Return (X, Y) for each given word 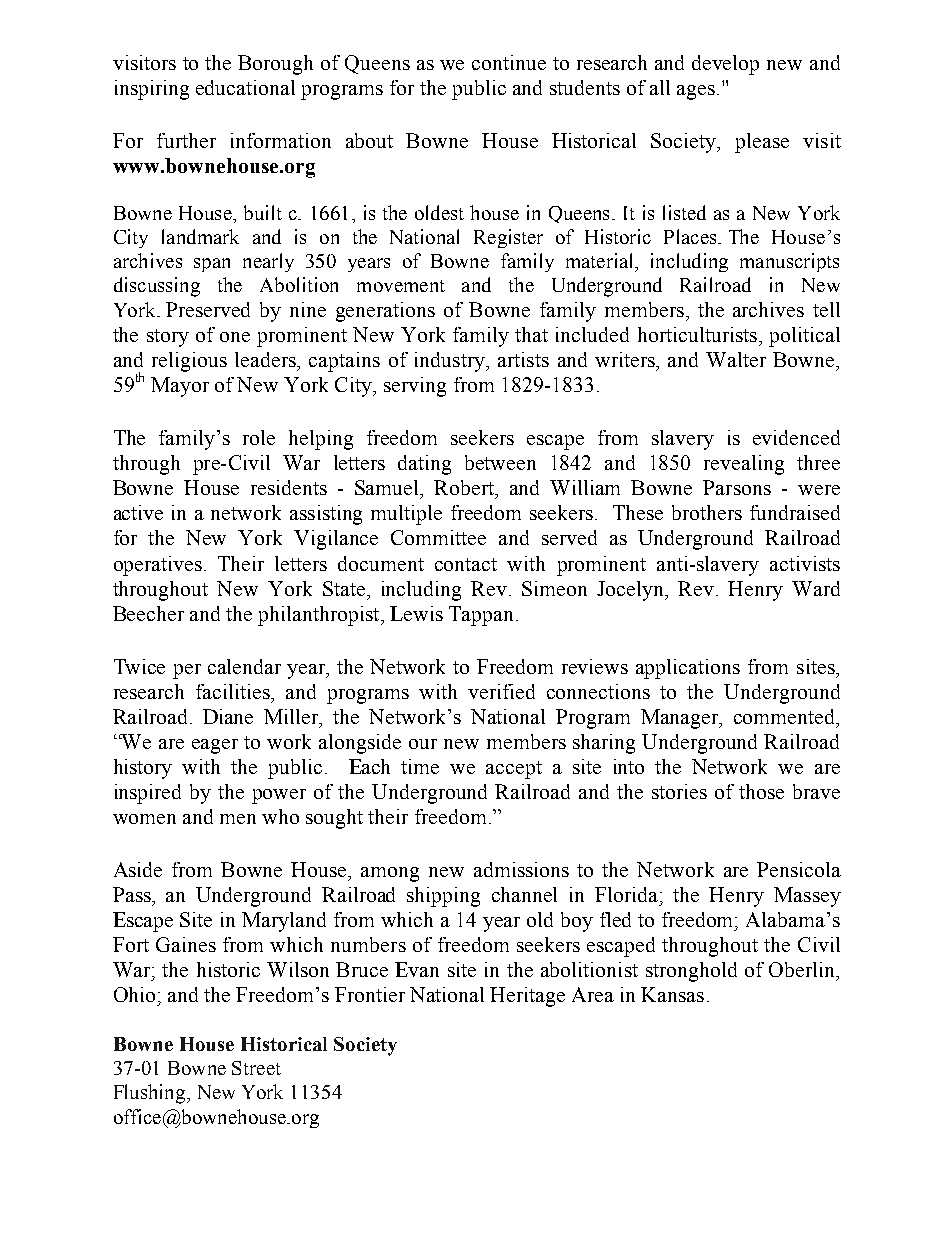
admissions (521, 869)
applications (688, 669)
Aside (138, 869)
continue (509, 62)
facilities (234, 691)
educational (245, 87)
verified (501, 691)
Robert (465, 489)
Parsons (737, 487)
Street (256, 1068)
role (259, 437)
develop (725, 65)
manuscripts (789, 262)
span (212, 265)
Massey (807, 897)
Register (508, 238)
